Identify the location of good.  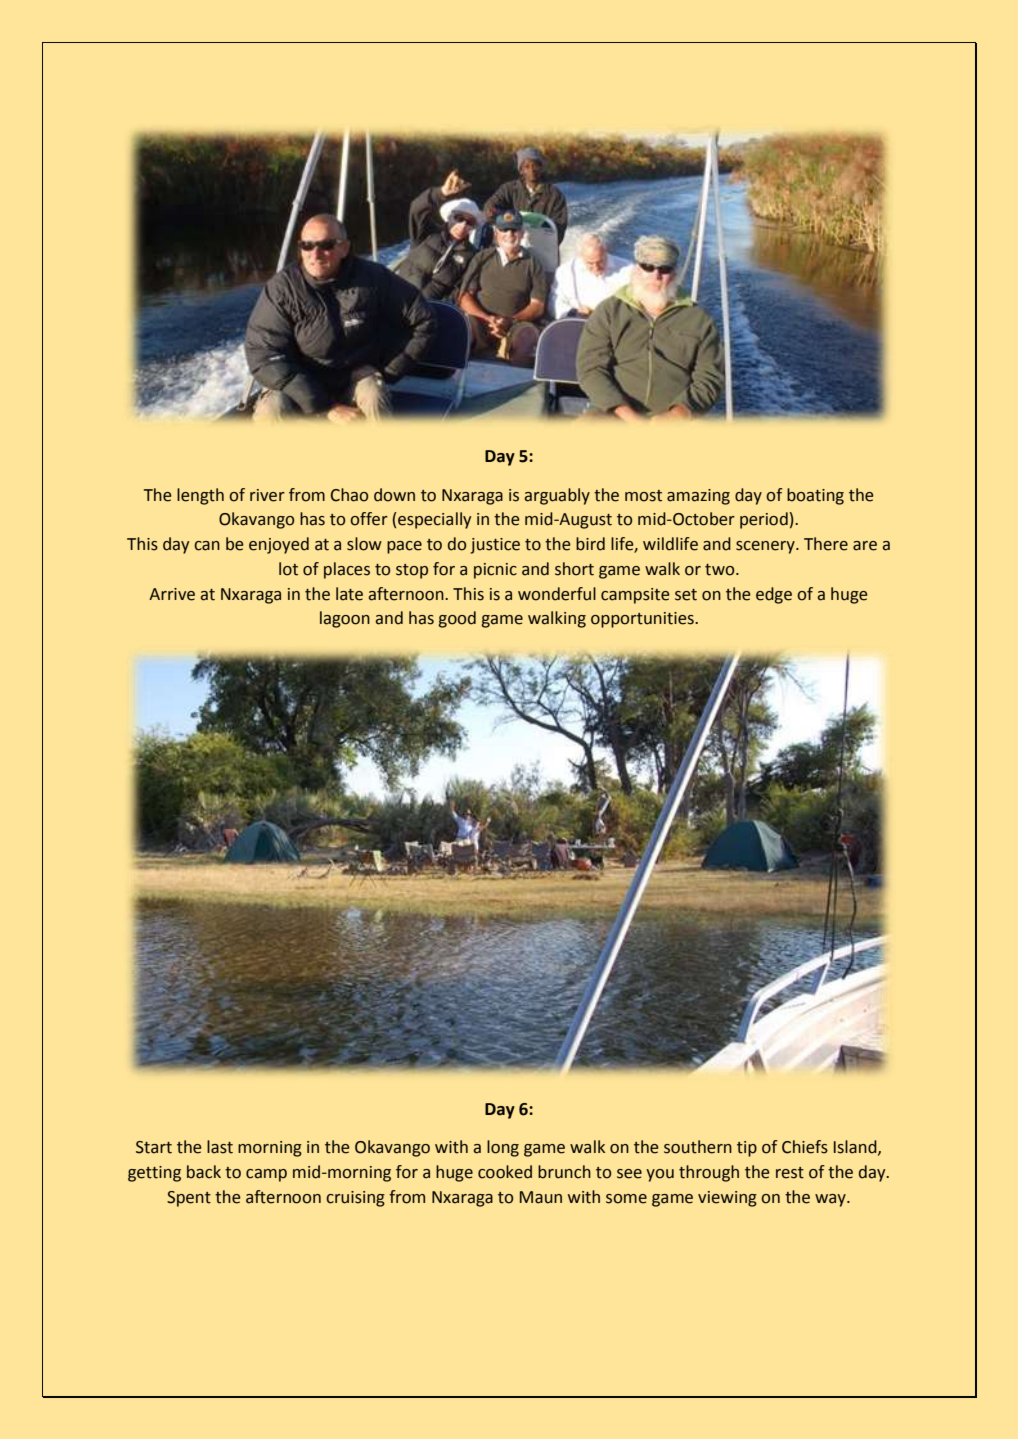
(457, 619).
